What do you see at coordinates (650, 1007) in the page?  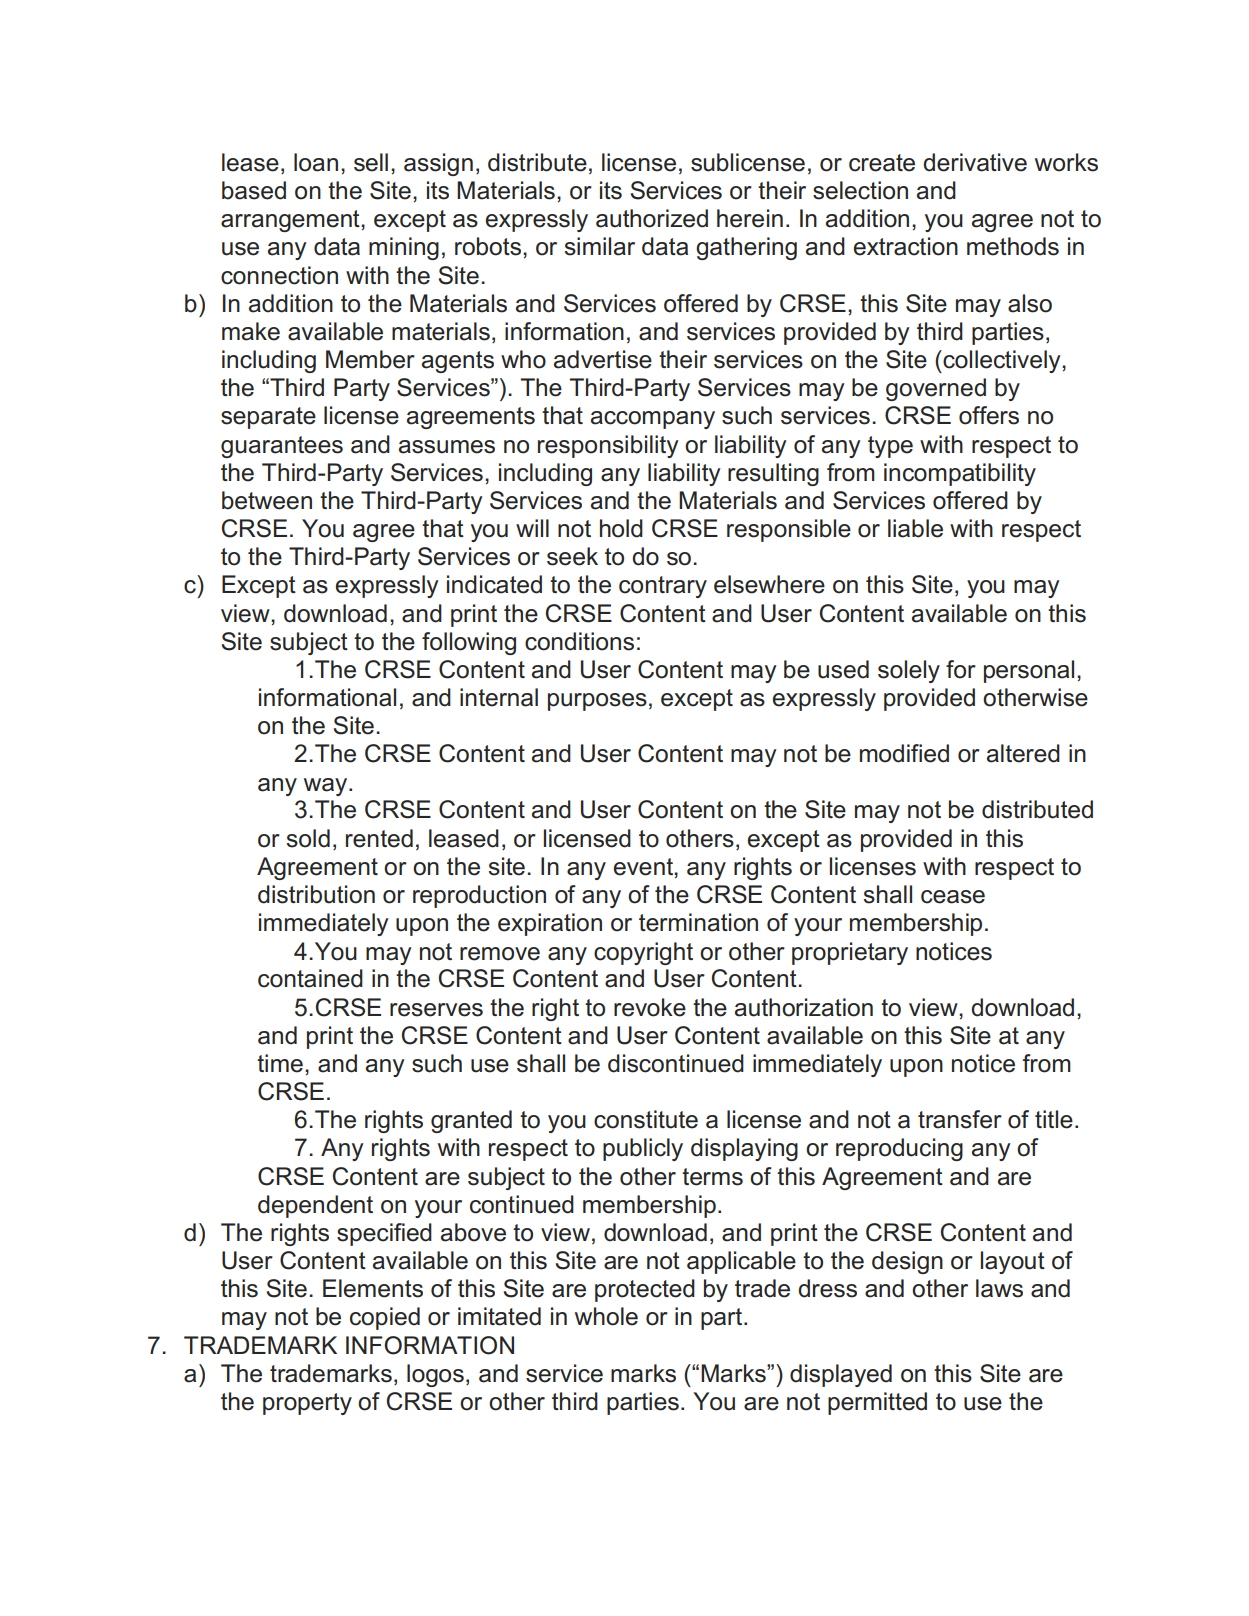 I see `revoke` at bounding box center [650, 1007].
